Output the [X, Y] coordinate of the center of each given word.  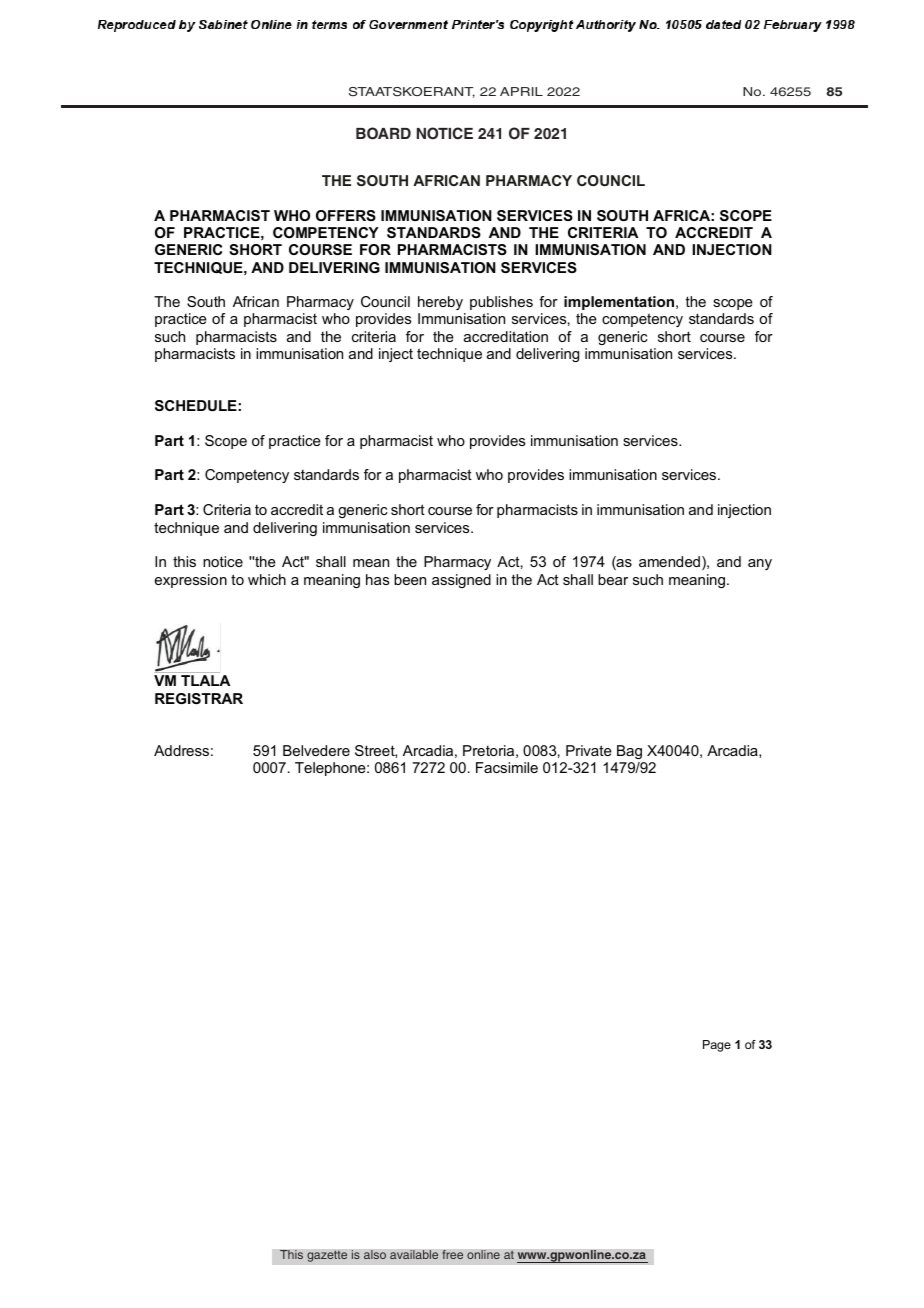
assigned [461, 581]
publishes [501, 303]
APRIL [521, 91]
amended [671, 563]
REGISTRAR [199, 698]
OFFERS [346, 215]
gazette [327, 1256]
